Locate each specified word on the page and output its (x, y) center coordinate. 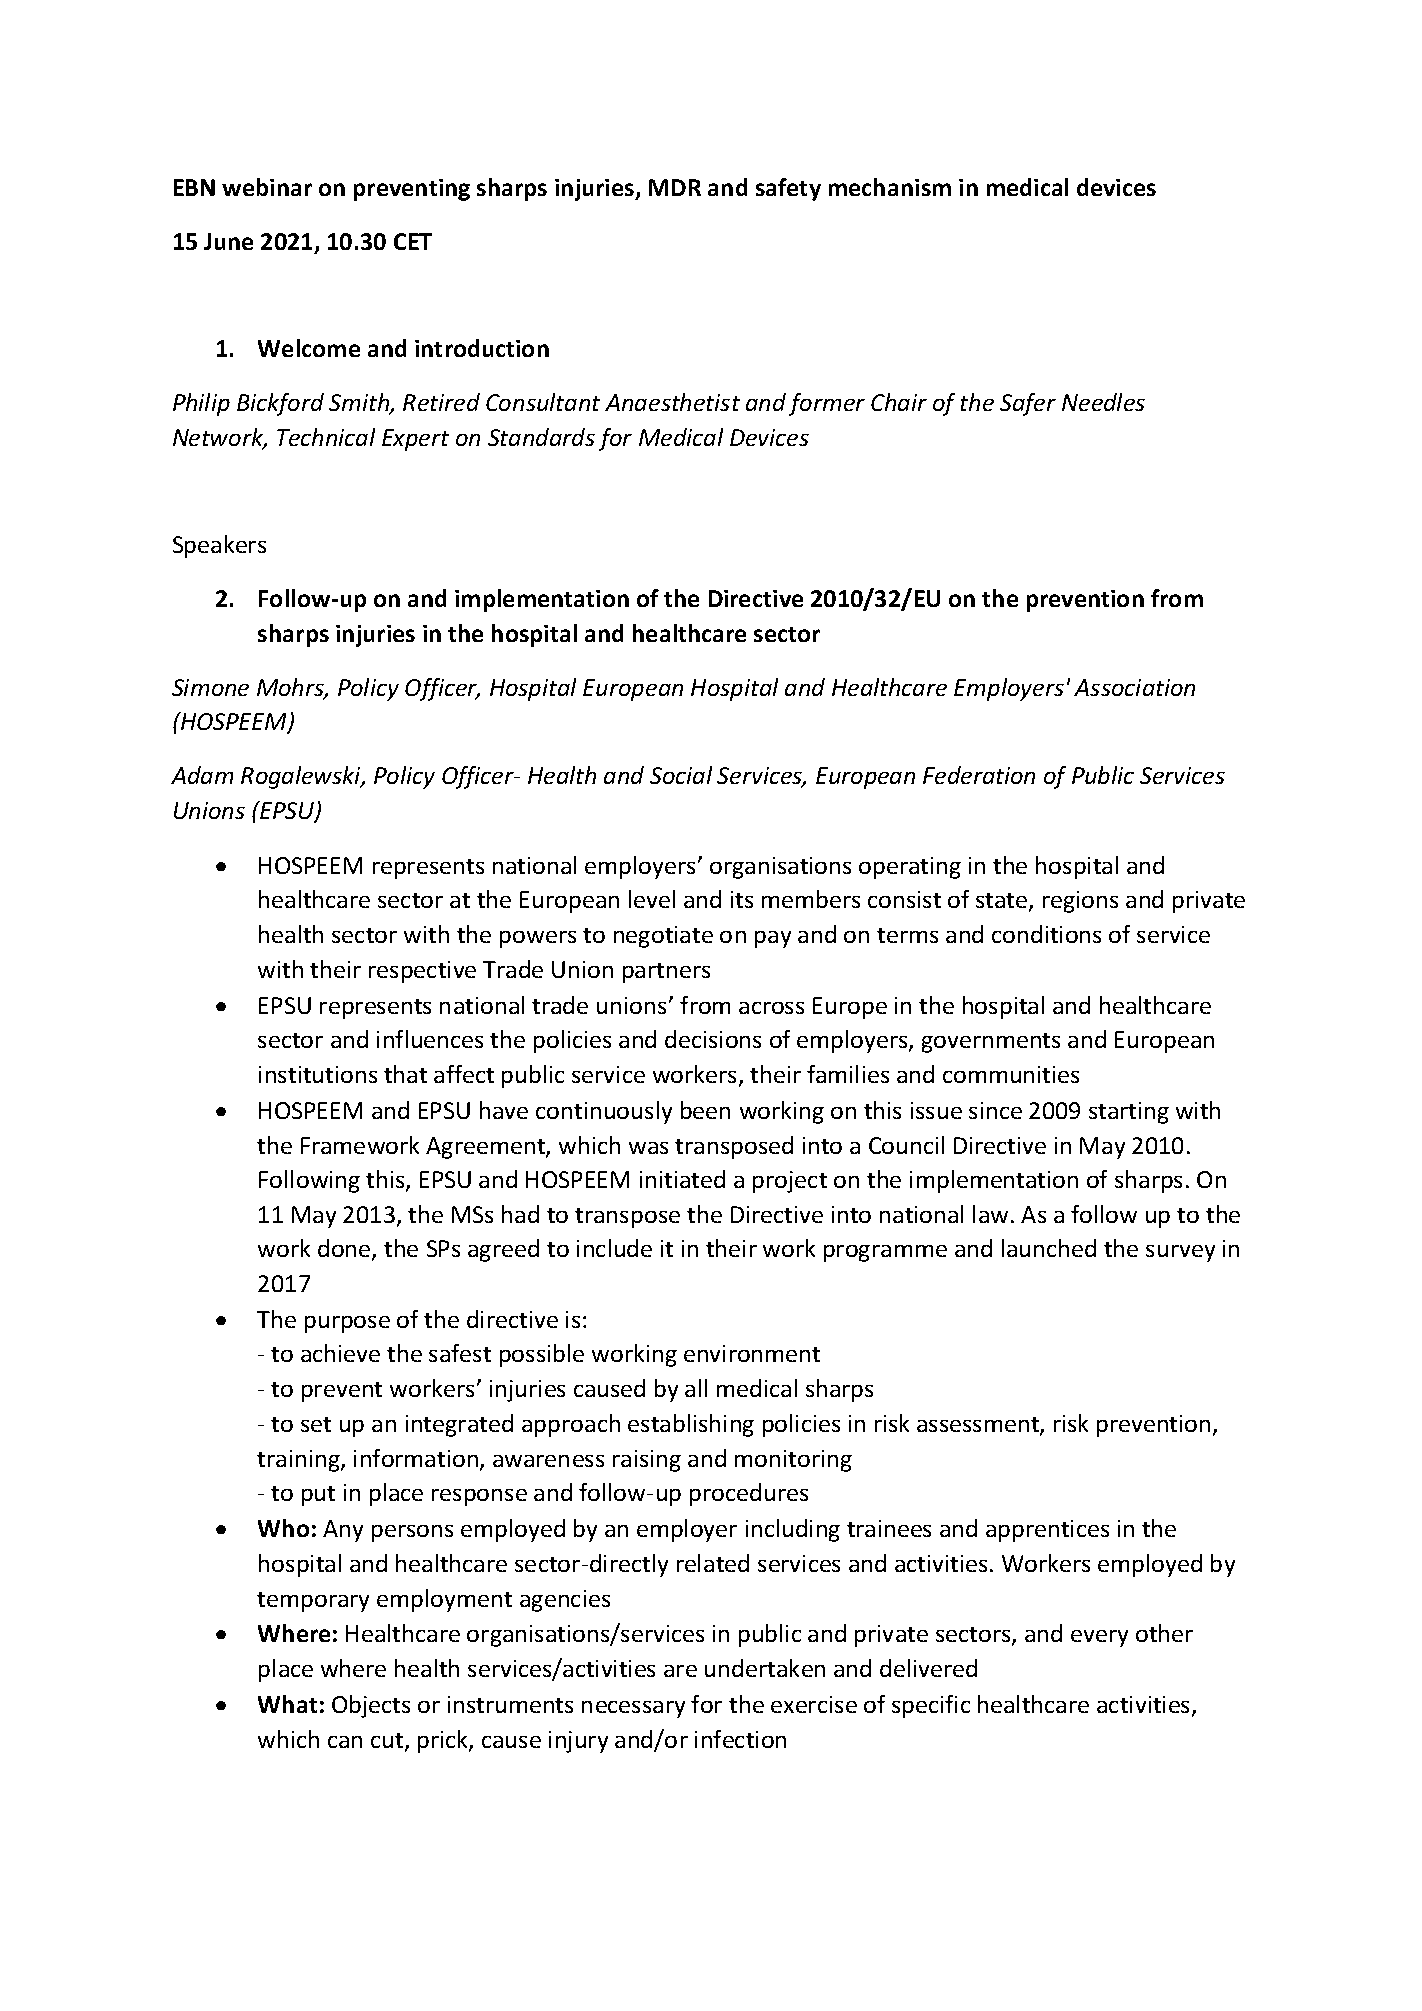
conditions (1046, 934)
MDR (675, 187)
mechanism (890, 187)
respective (422, 972)
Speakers (219, 546)
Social (681, 775)
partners (666, 973)
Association (1134, 687)
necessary (633, 1709)
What (287, 1704)
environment (752, 1353)
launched (1049, 1248)
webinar (267, 187)
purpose (347, 1324)
